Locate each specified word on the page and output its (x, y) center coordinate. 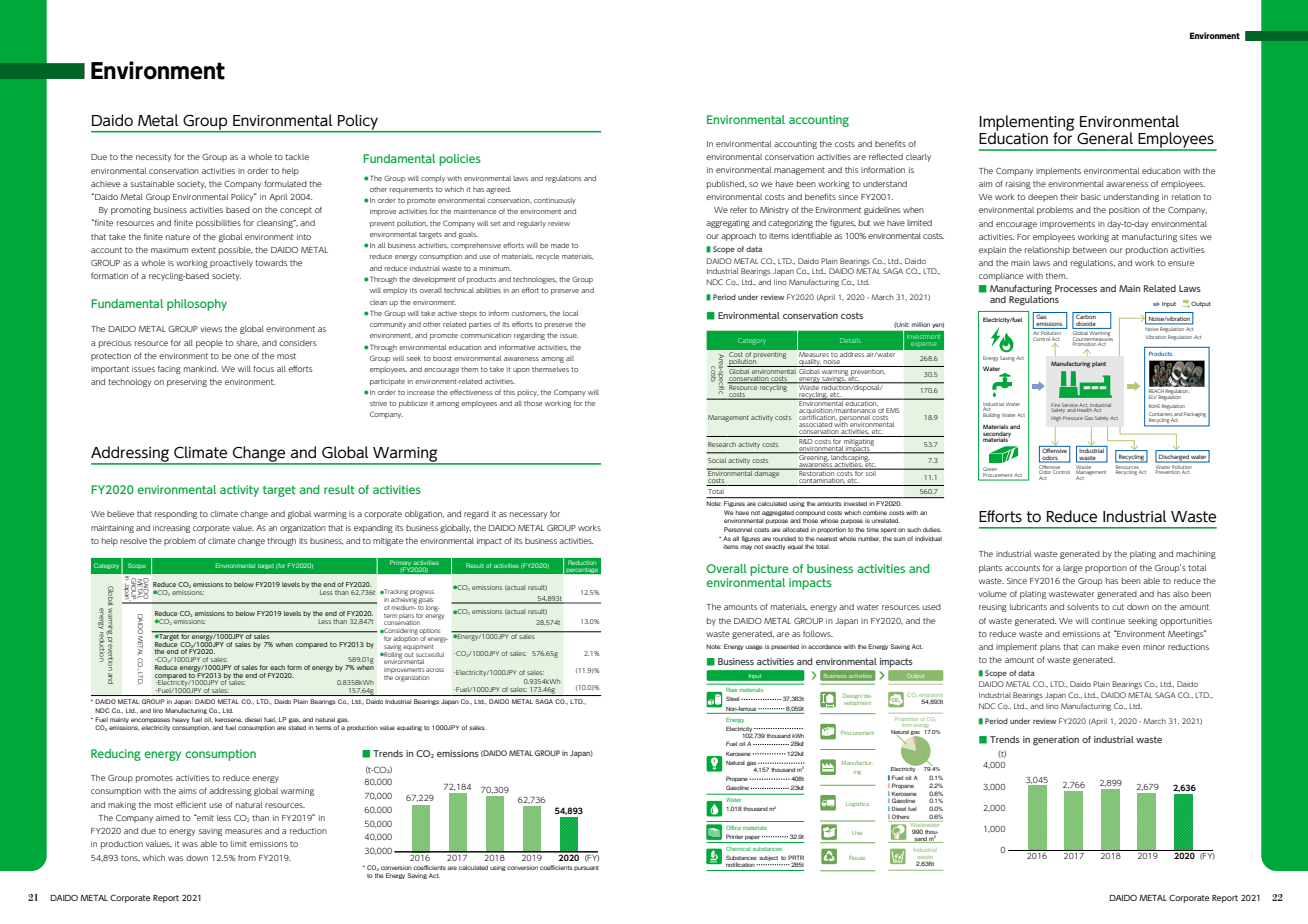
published (726, 185)
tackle (297, 157)
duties (932, 529)
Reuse (857, 858)
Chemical (738, 848)
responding (176, 515)
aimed (168, 818)
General (1105, 138)
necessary (528, 515)
